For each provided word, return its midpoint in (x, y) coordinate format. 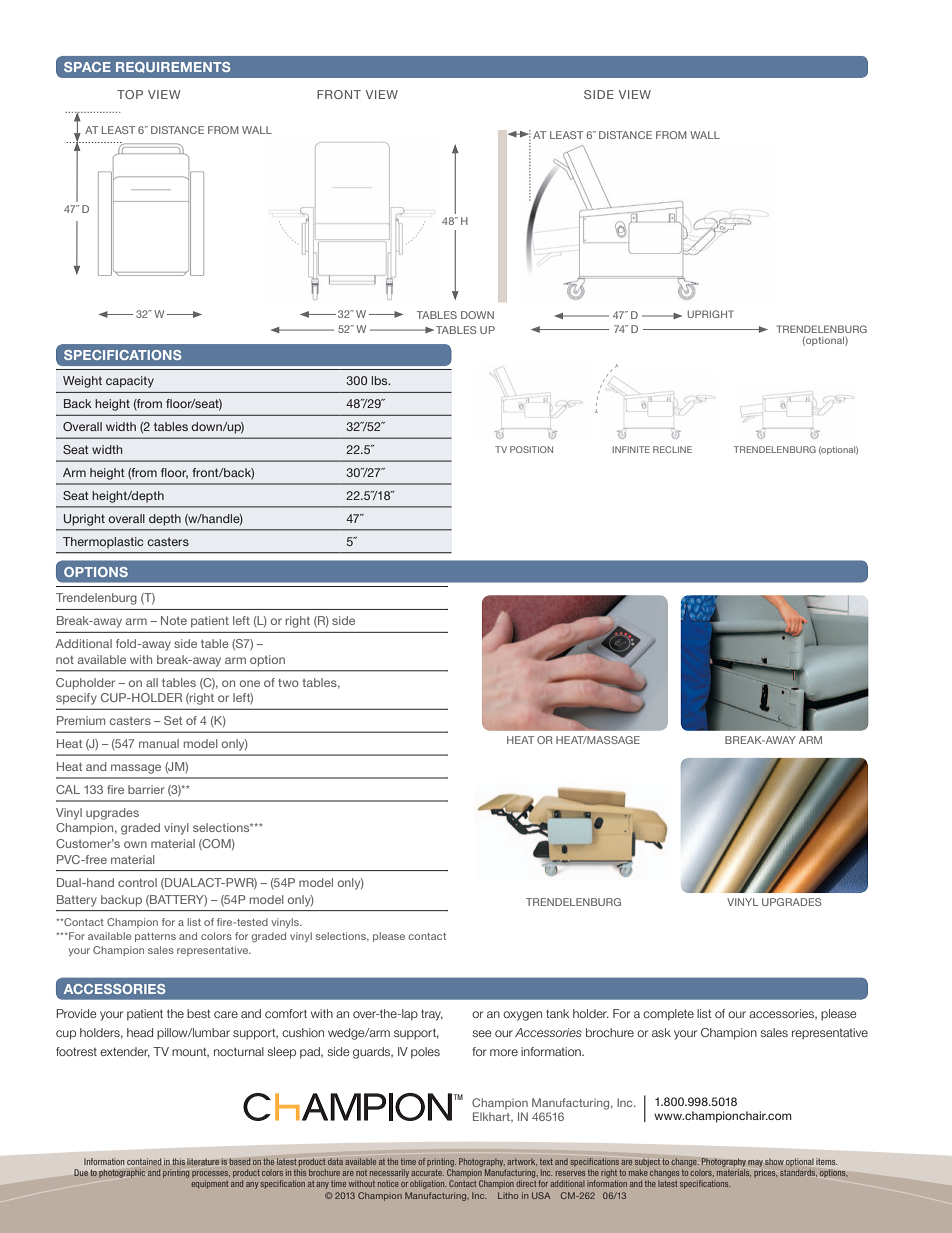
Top (130, 94)
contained (144, 1161)
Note (174, 620)
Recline (672, 449)
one (250, 683)
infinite (631, 449)
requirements (173, 67)
